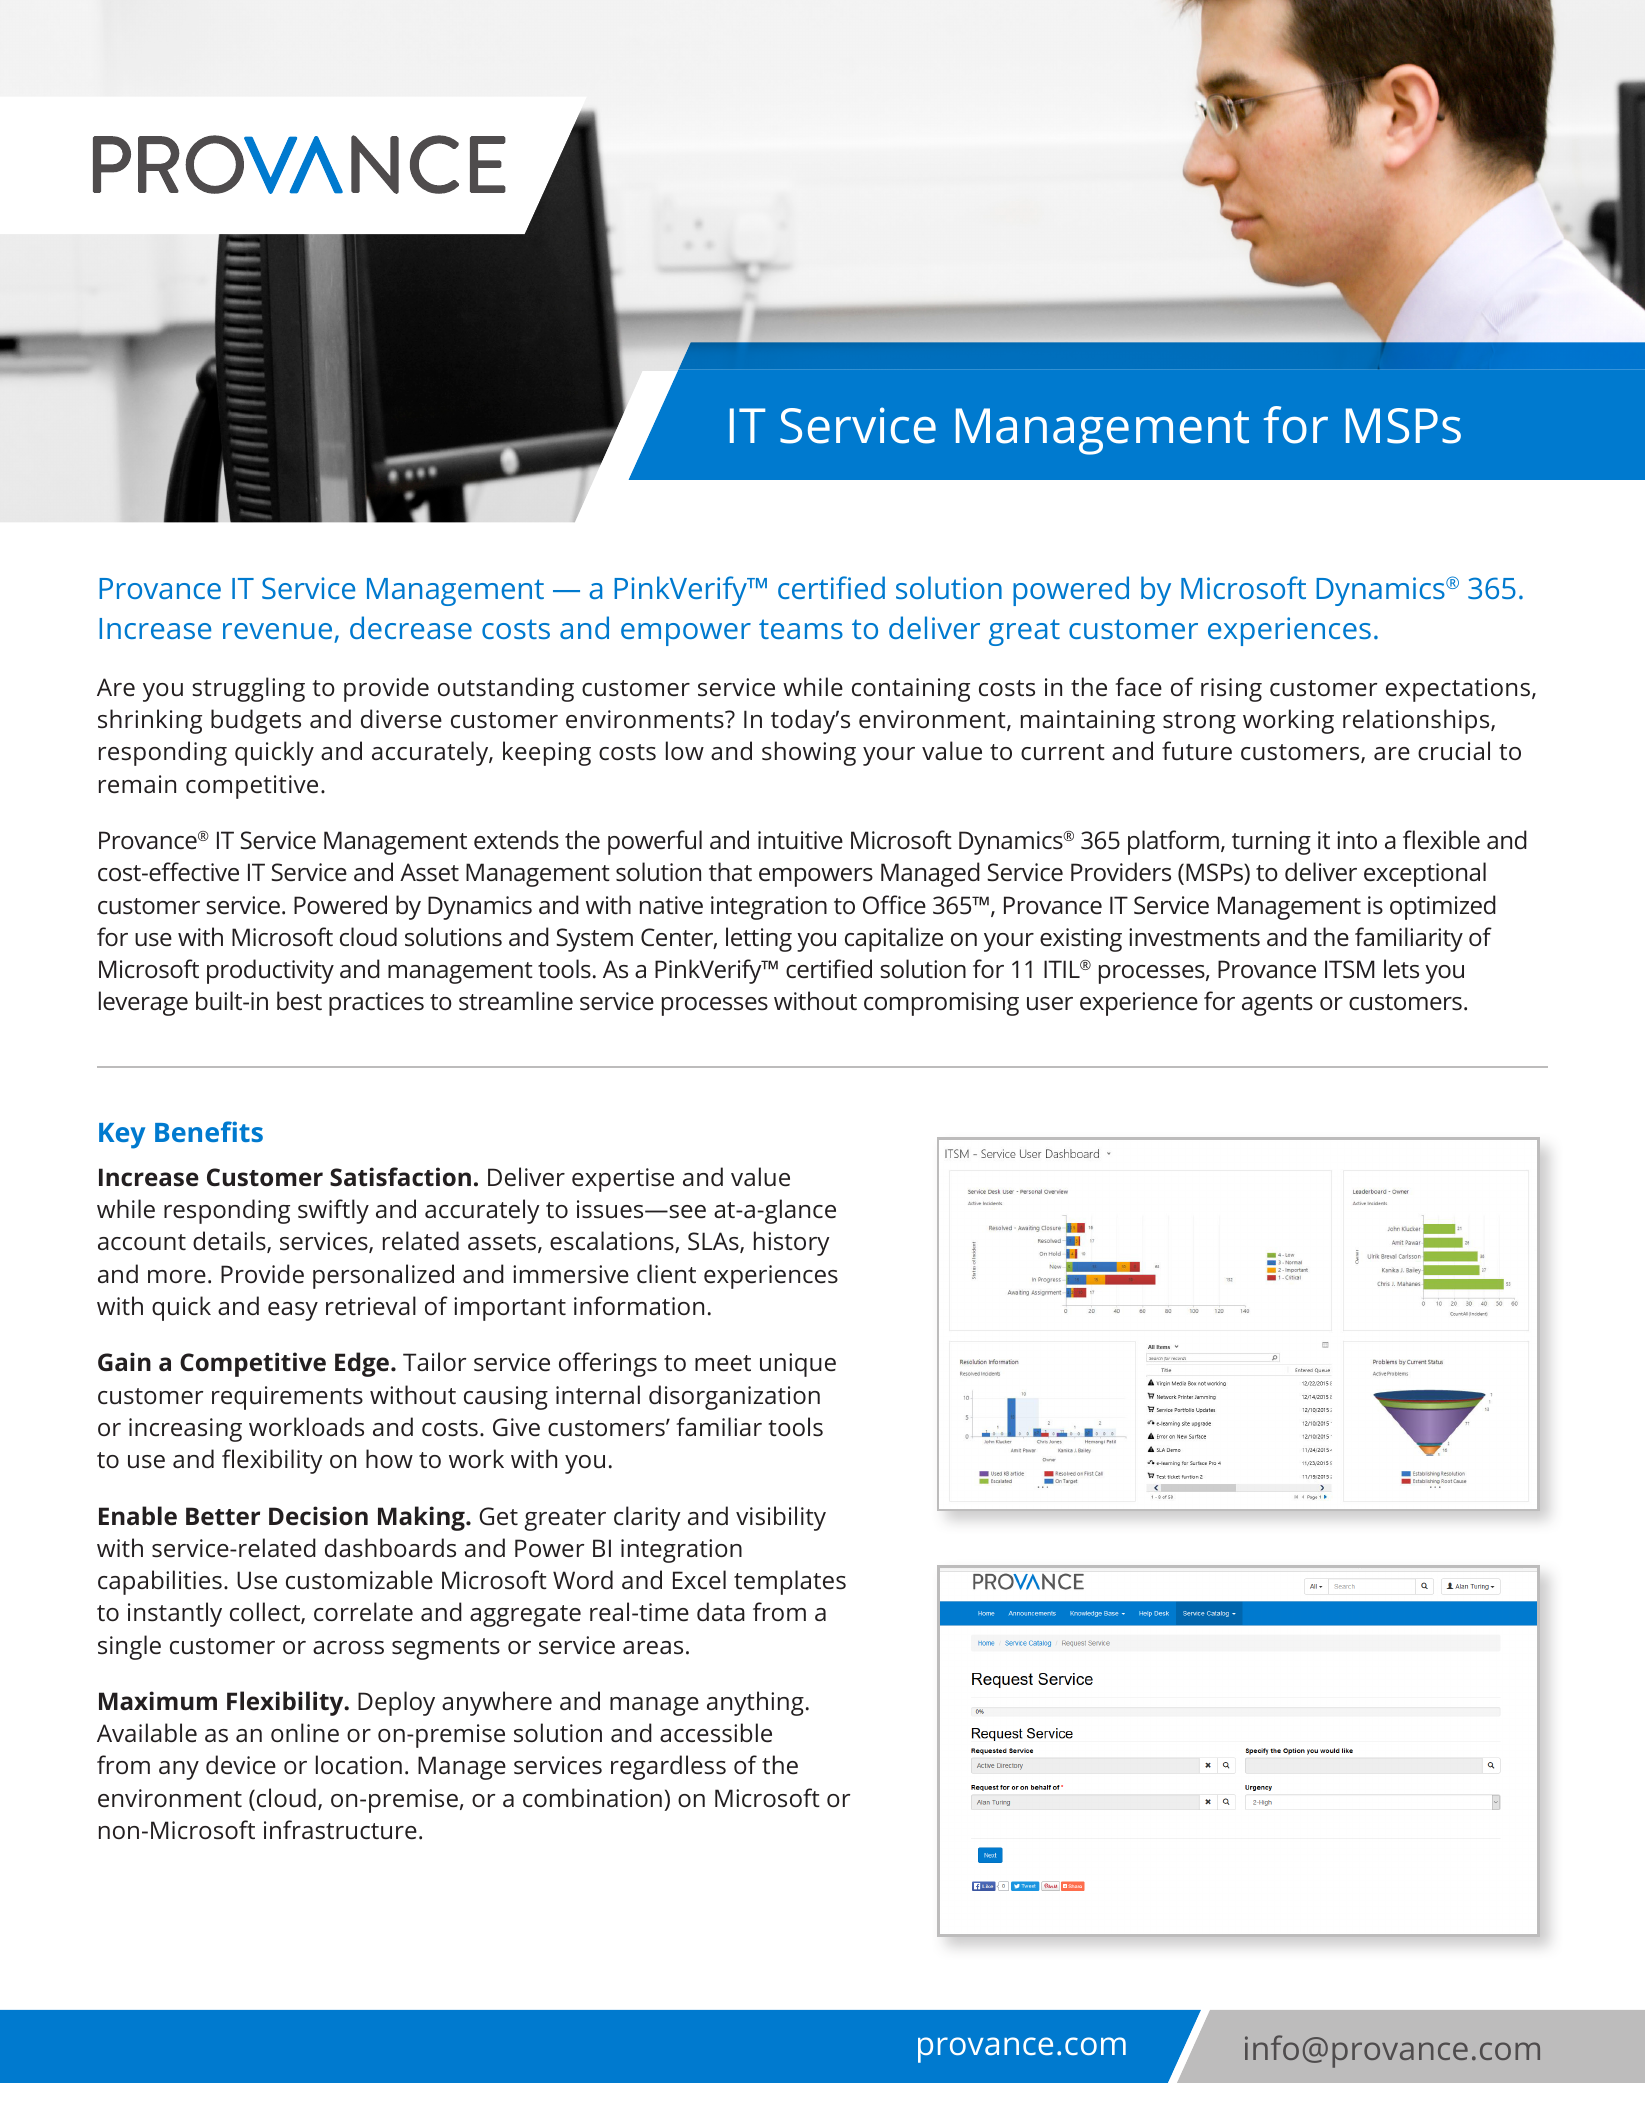  I want to click on agents, so click(1277, 1005).
